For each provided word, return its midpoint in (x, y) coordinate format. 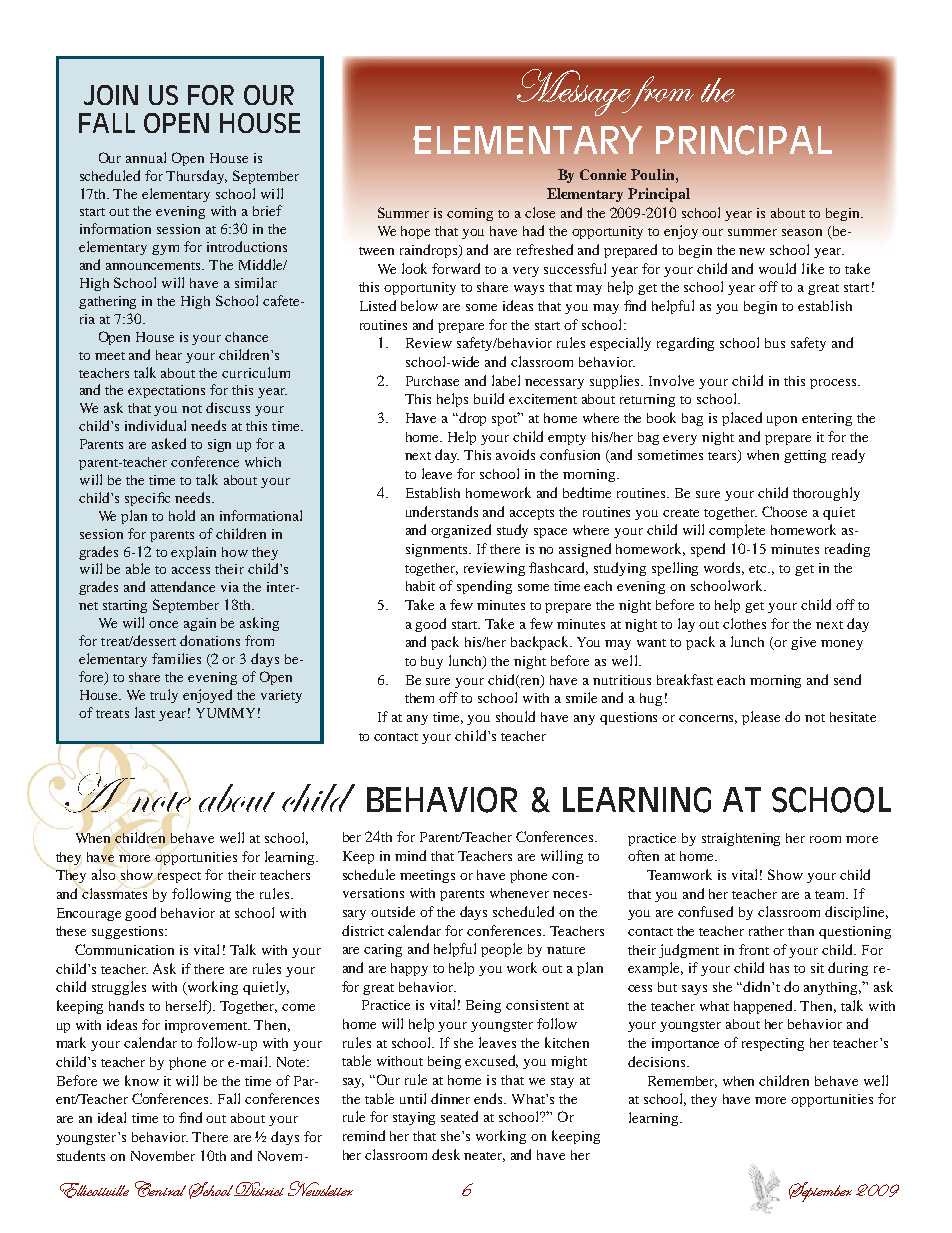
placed (742, 419)
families (176, 658)
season (802, 232)
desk (446, 1154)
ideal (112, 1117)
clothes (744, 623)
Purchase (432, 381)
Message (575, 92)
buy (432, 662)
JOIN (111, 95)
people (501, 950)
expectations (166, 391)
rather (766, 931)
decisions (658, 1061)
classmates (114, 893)
